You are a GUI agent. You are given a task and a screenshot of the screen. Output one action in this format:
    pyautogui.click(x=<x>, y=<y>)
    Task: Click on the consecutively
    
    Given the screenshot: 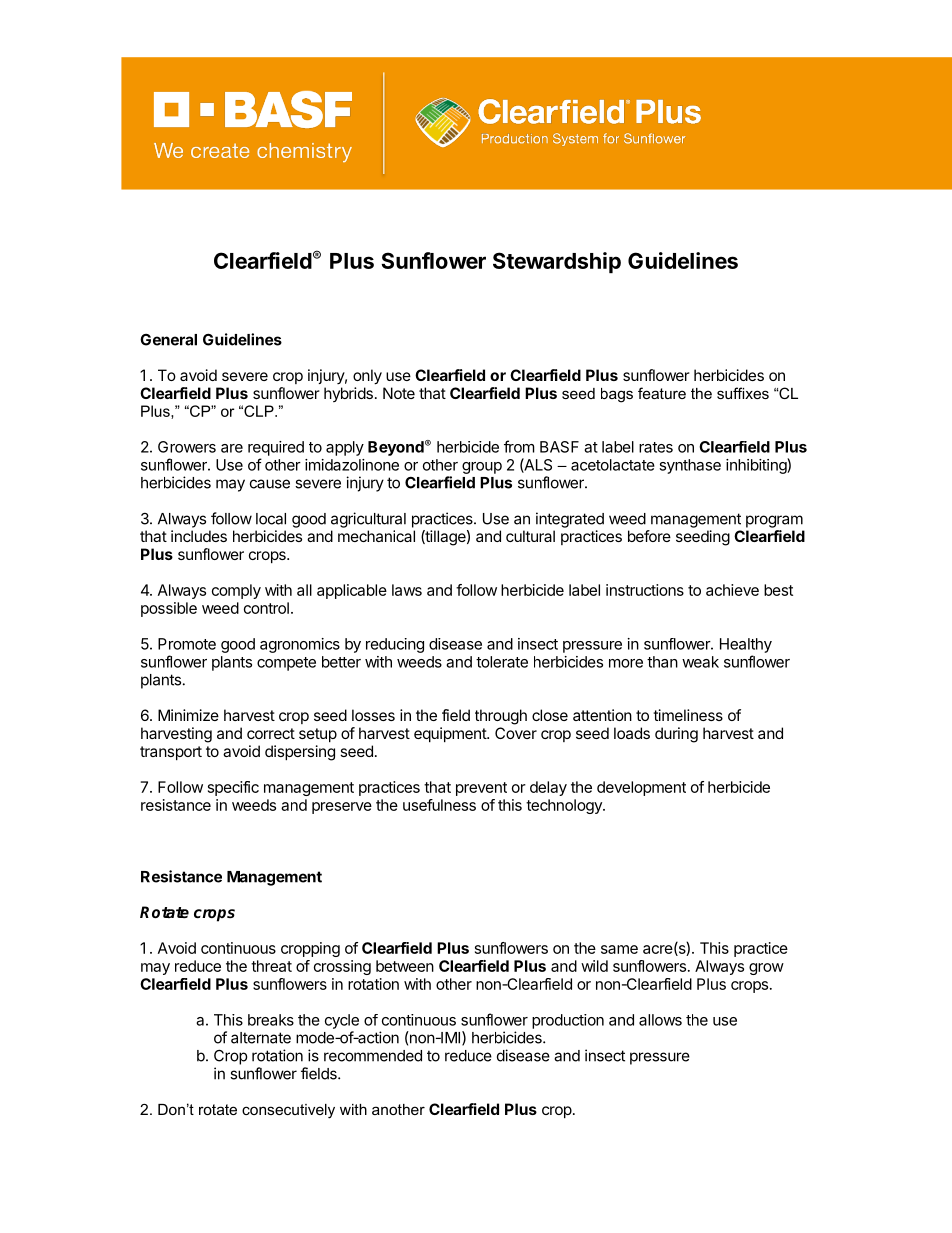 What is the action you would take?
    pyautogui.click(x=288, y=1111)
